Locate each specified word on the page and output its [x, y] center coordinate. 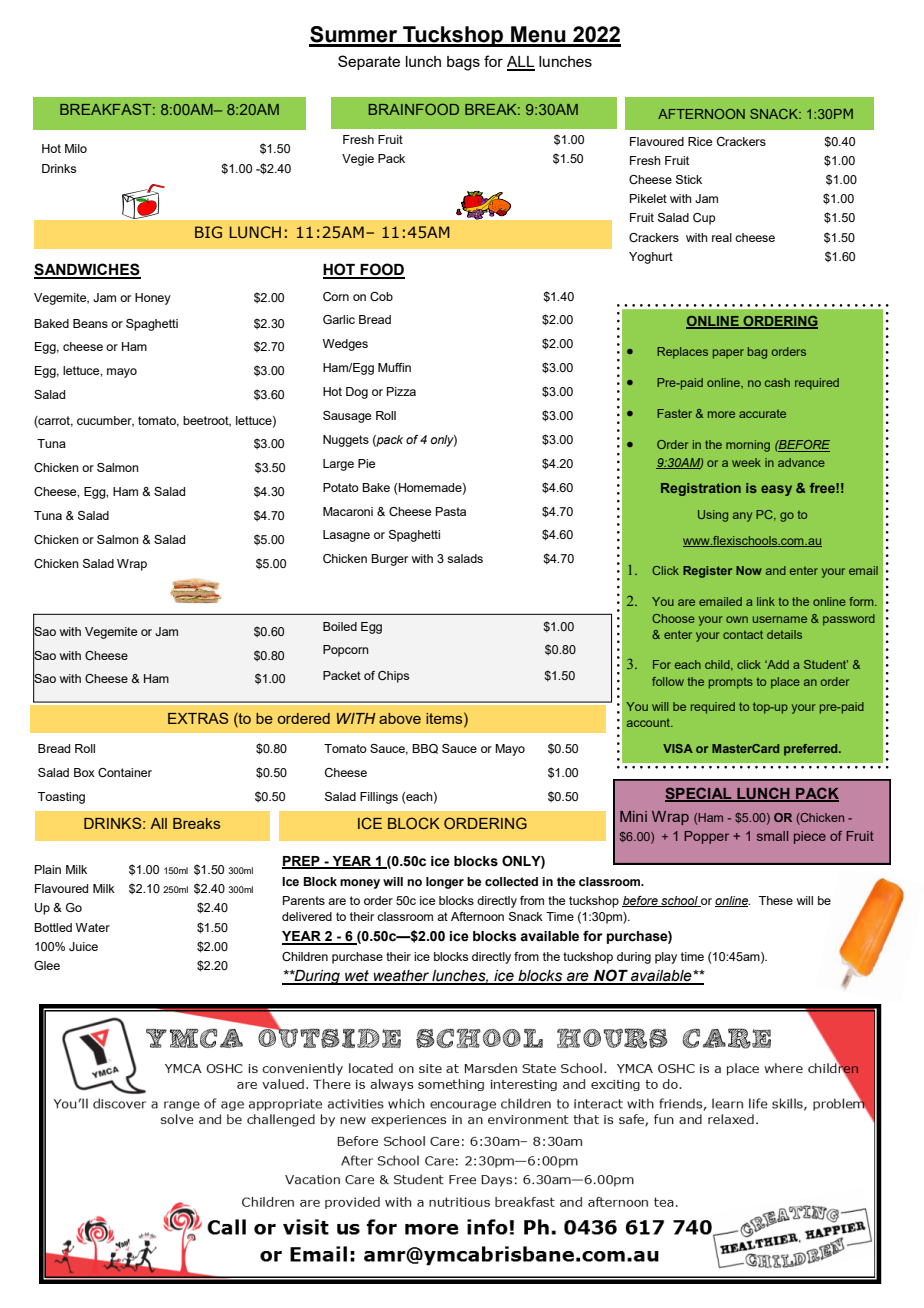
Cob [381, 296]
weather [401, 977]
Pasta [451, 511]
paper [728, 354]
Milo [76, 148]
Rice [700, 141]
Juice [83, 946]
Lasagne [346, 536]
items [445, 718]
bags [463, 63]
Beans [90, 323]
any [742, 517]
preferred [812, 750]
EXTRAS [198, 718]
